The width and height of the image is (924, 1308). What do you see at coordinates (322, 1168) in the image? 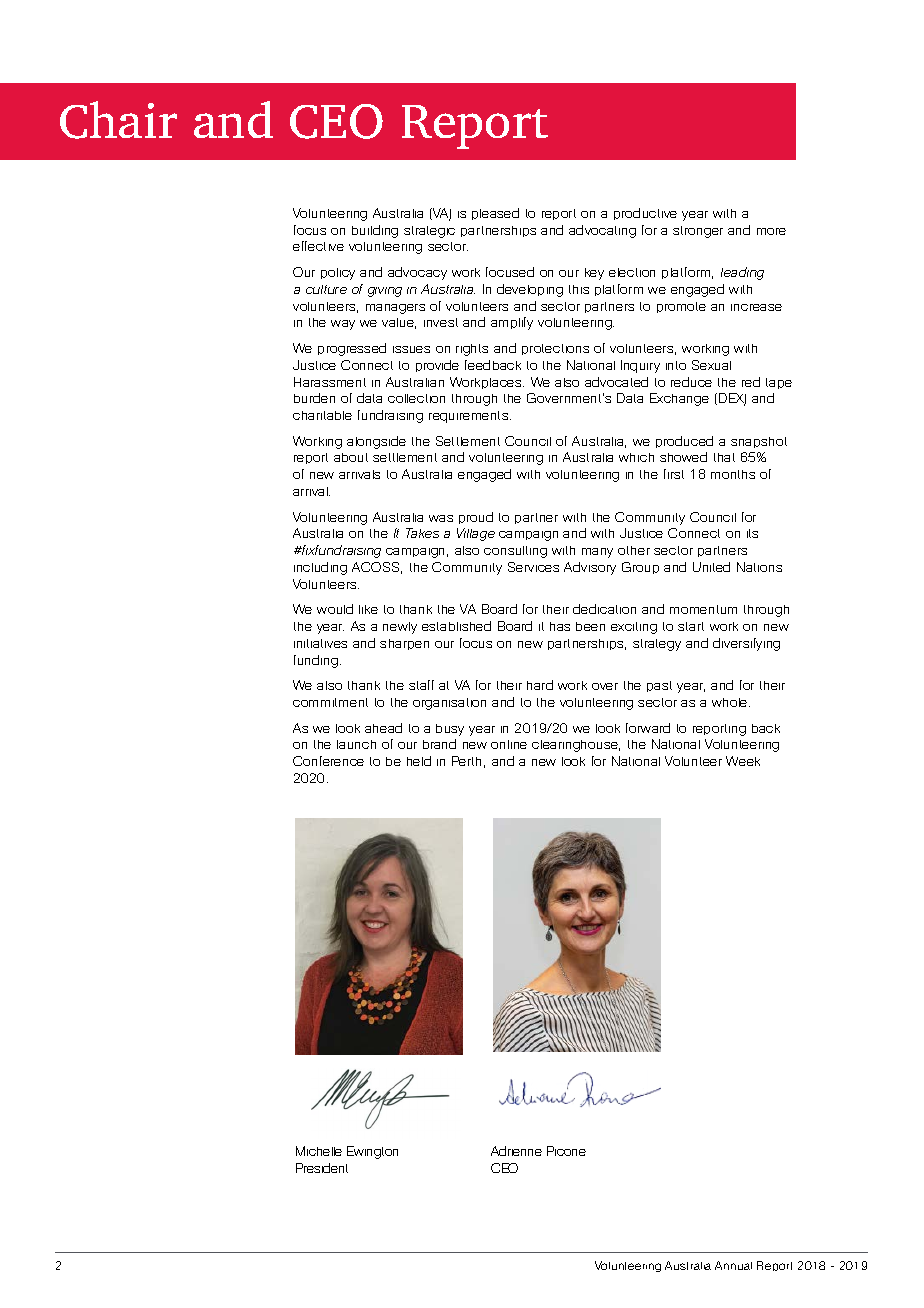
I see `President` at bounding box center [322, 1168].
